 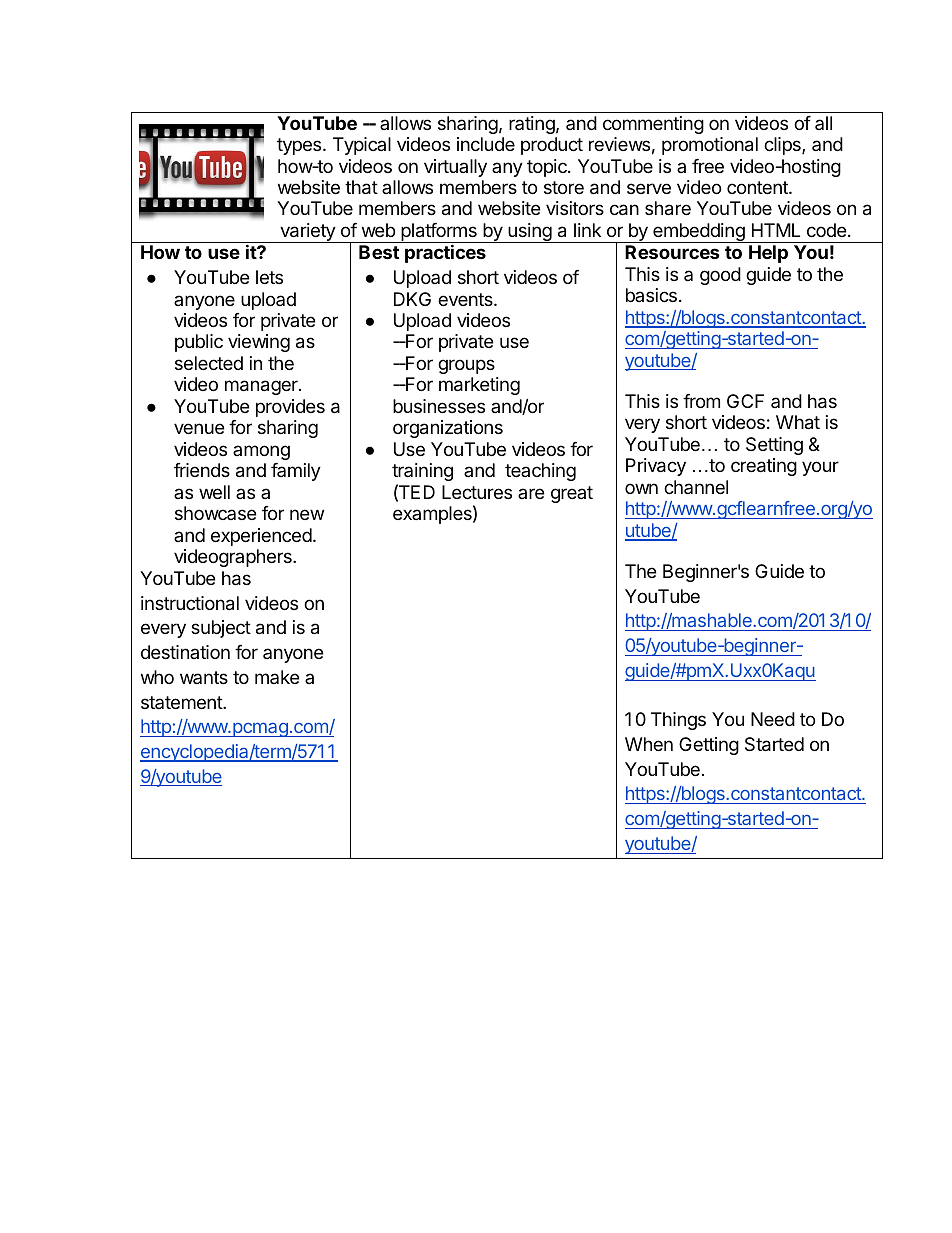 I want to click on promotional, so click(x=710, y=146).
